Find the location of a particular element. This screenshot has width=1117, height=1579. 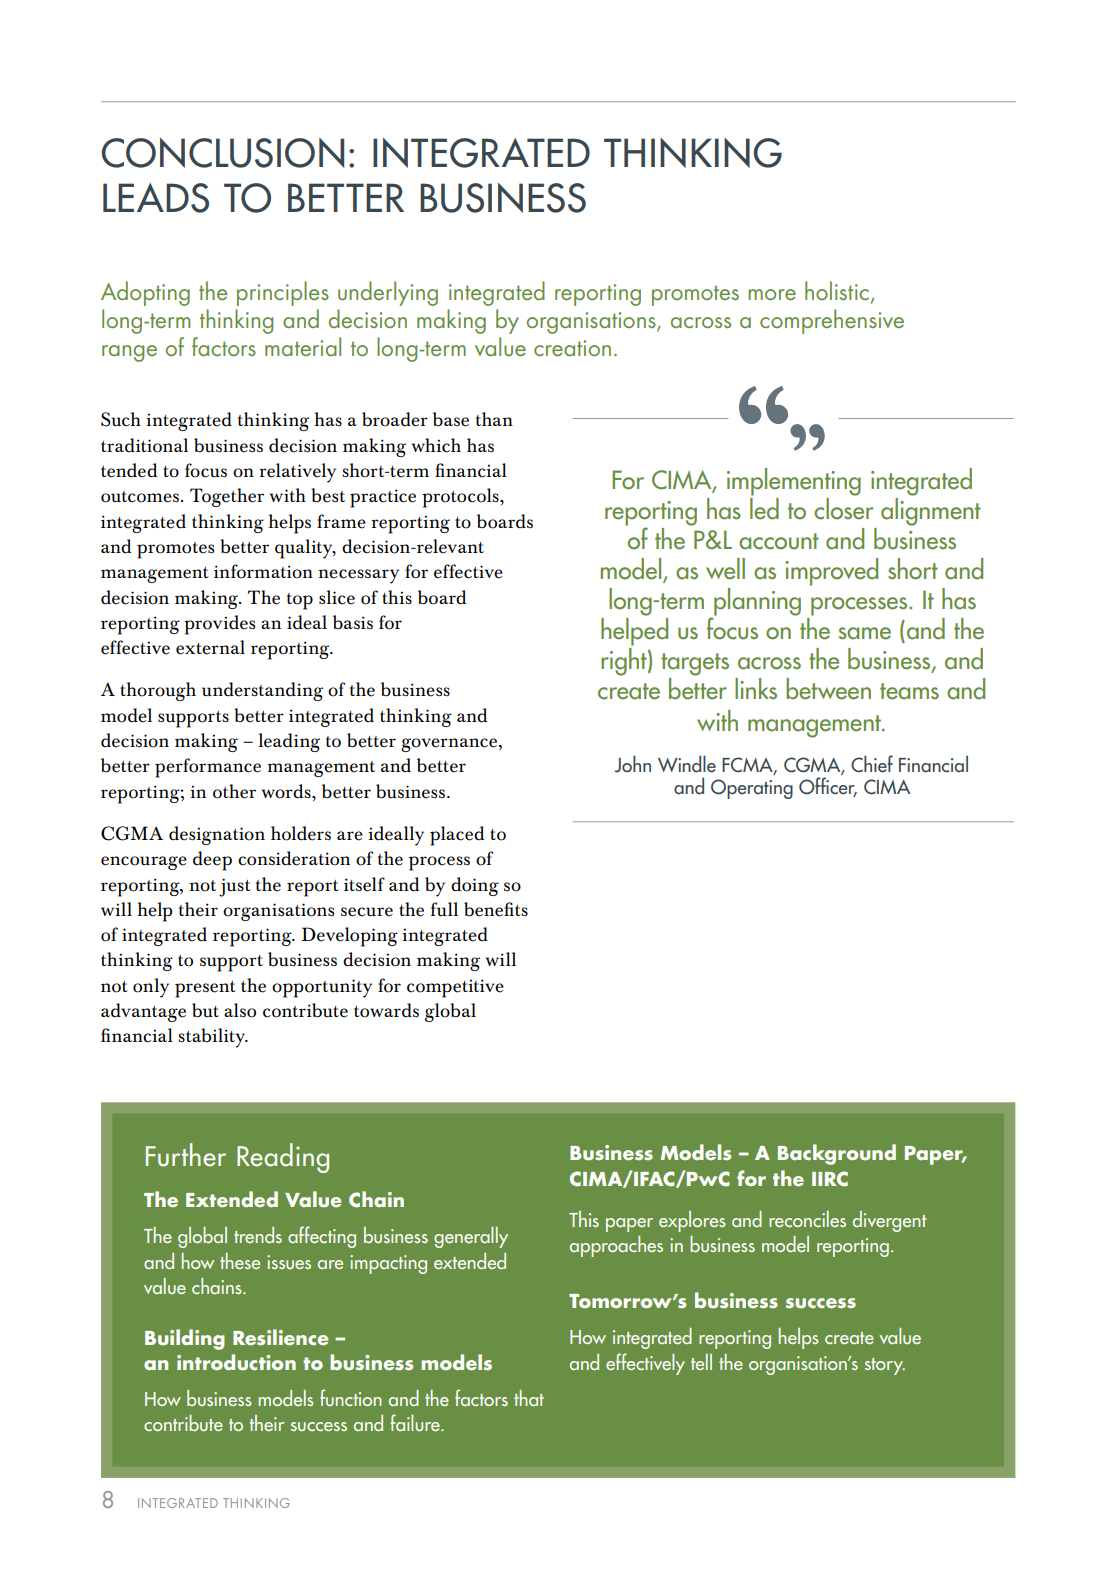

Officer is located at coordinates (828, 787).
